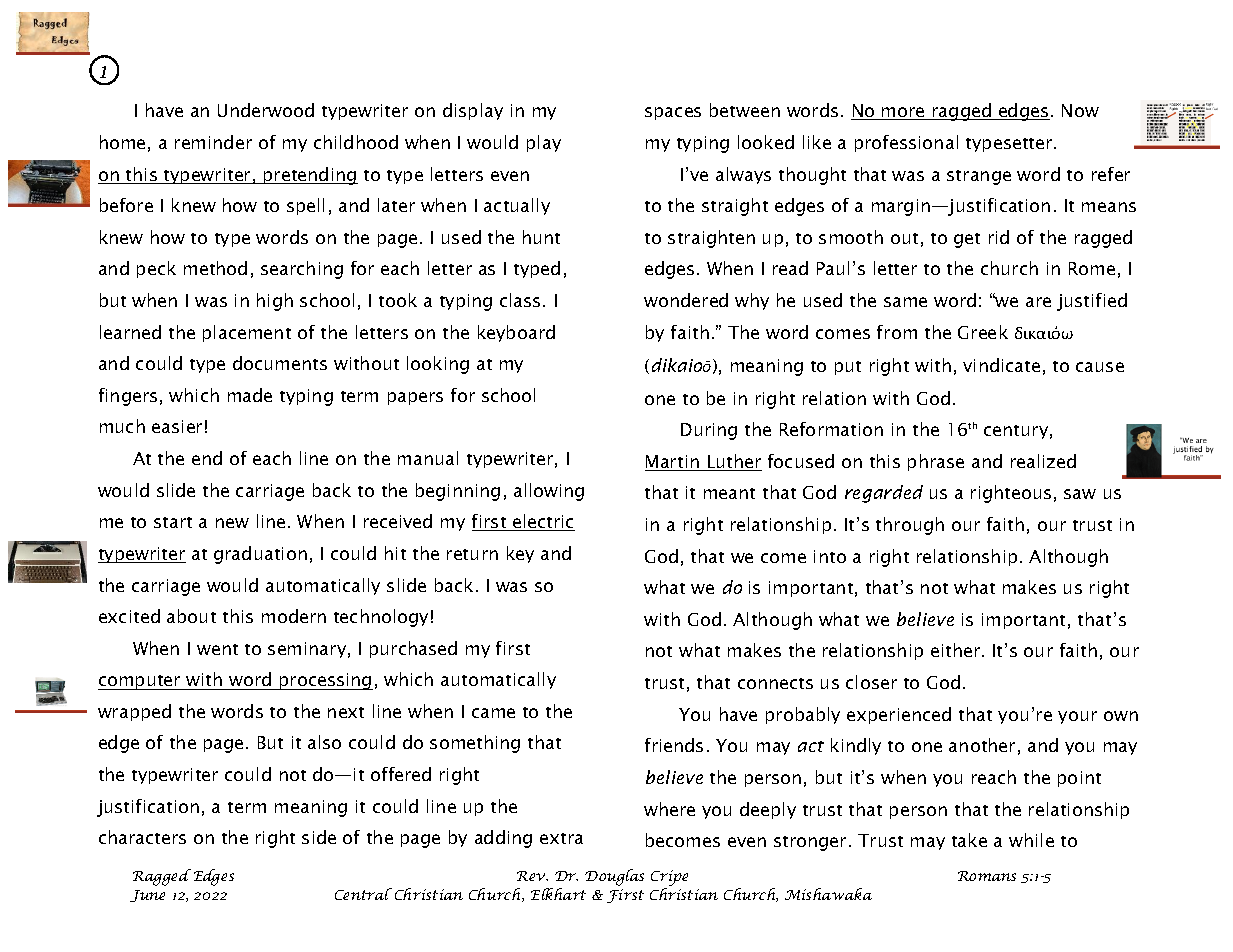 The height and width of the screenshot is (952, 1233). Describe the element at coordinates (147, 896) in the screenshot. I see `June` at that location.
